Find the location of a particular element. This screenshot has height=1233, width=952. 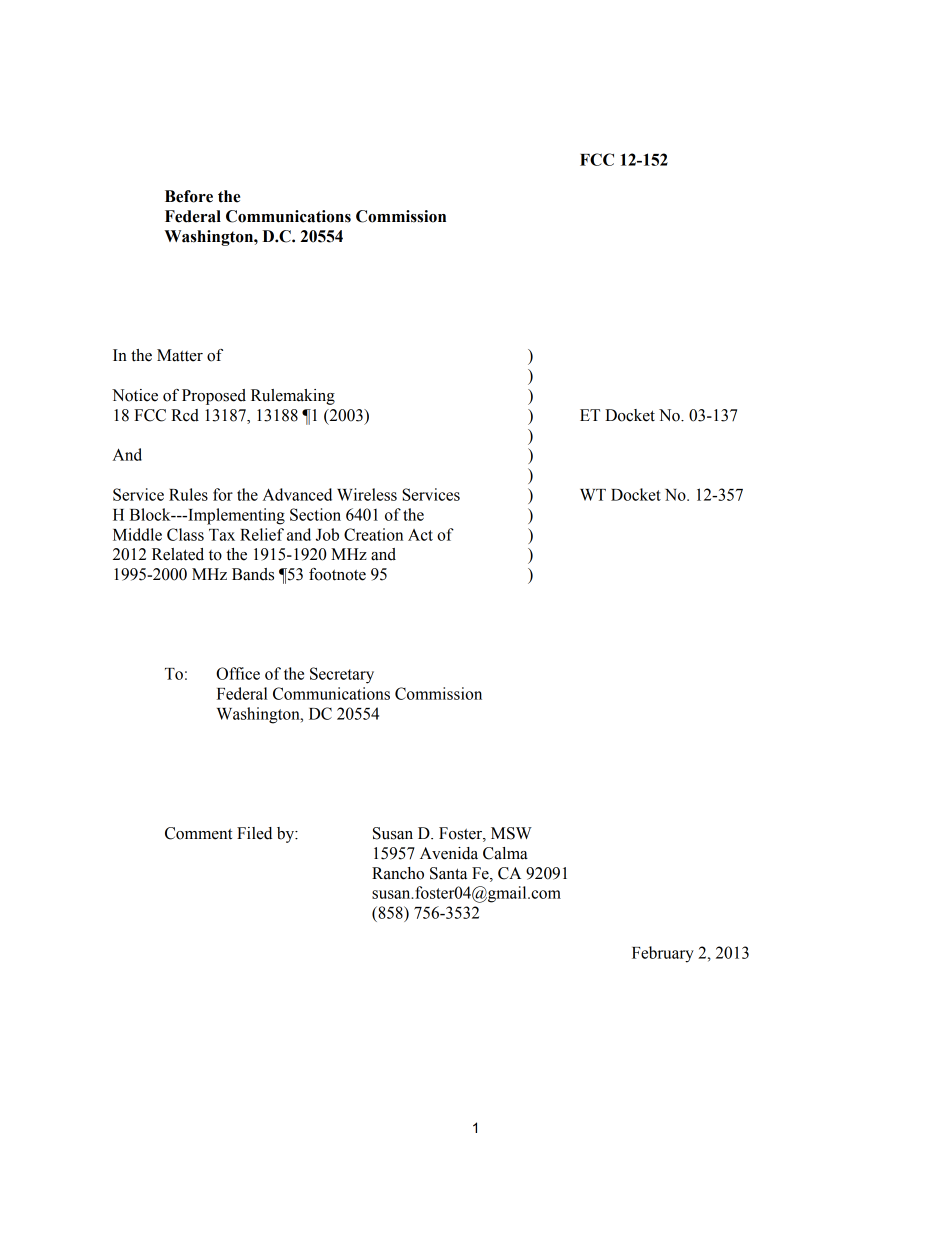

Wireless is located at coordinates (367, 494).
